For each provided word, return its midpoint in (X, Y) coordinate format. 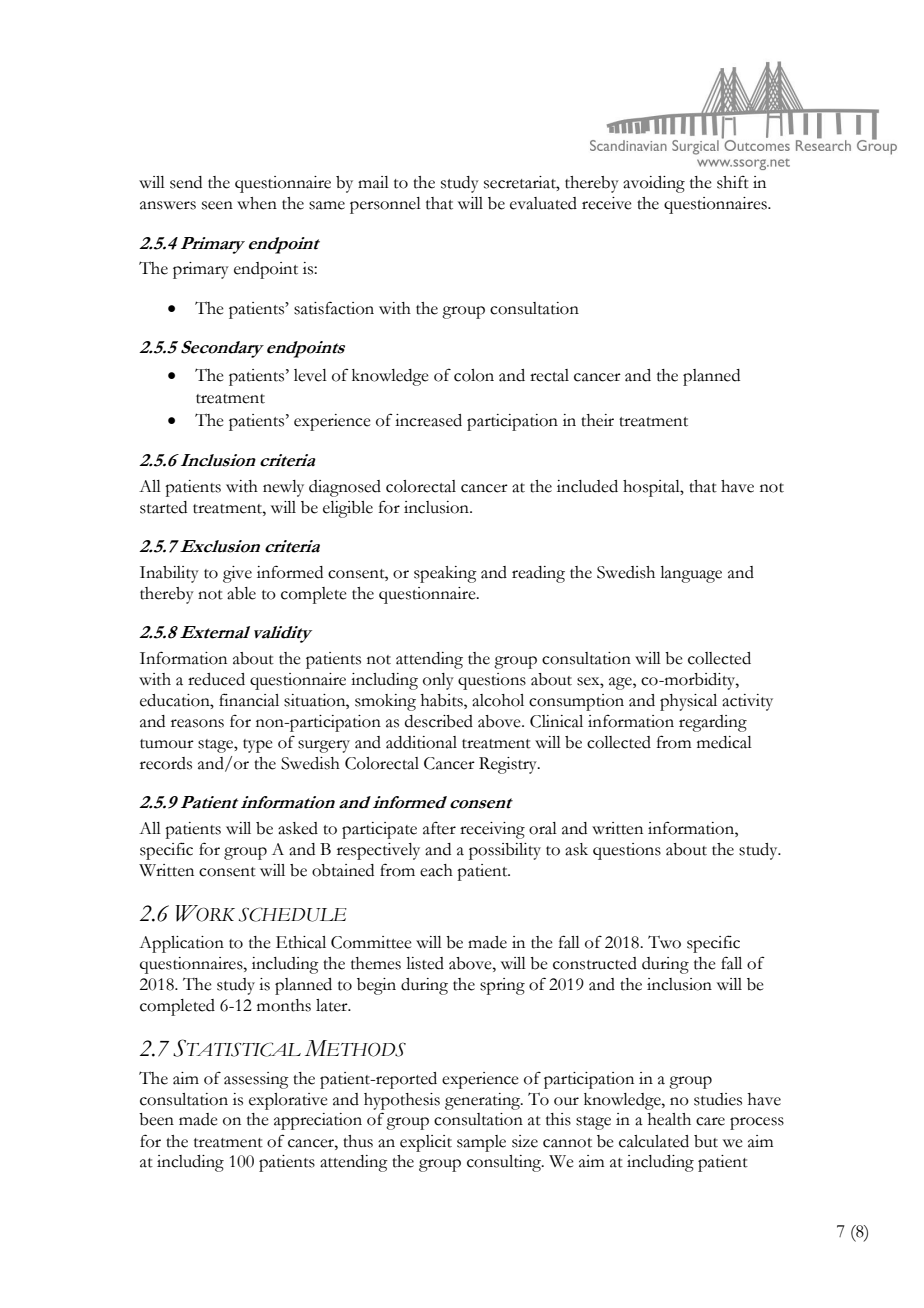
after (439, 828)
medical (724, 742)
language (691, 574)
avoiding (654, 184)
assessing (256, 1080)
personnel (385, 205)
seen (217, 205)
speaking (445, 574)
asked (298, 828)
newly (283, 488)
